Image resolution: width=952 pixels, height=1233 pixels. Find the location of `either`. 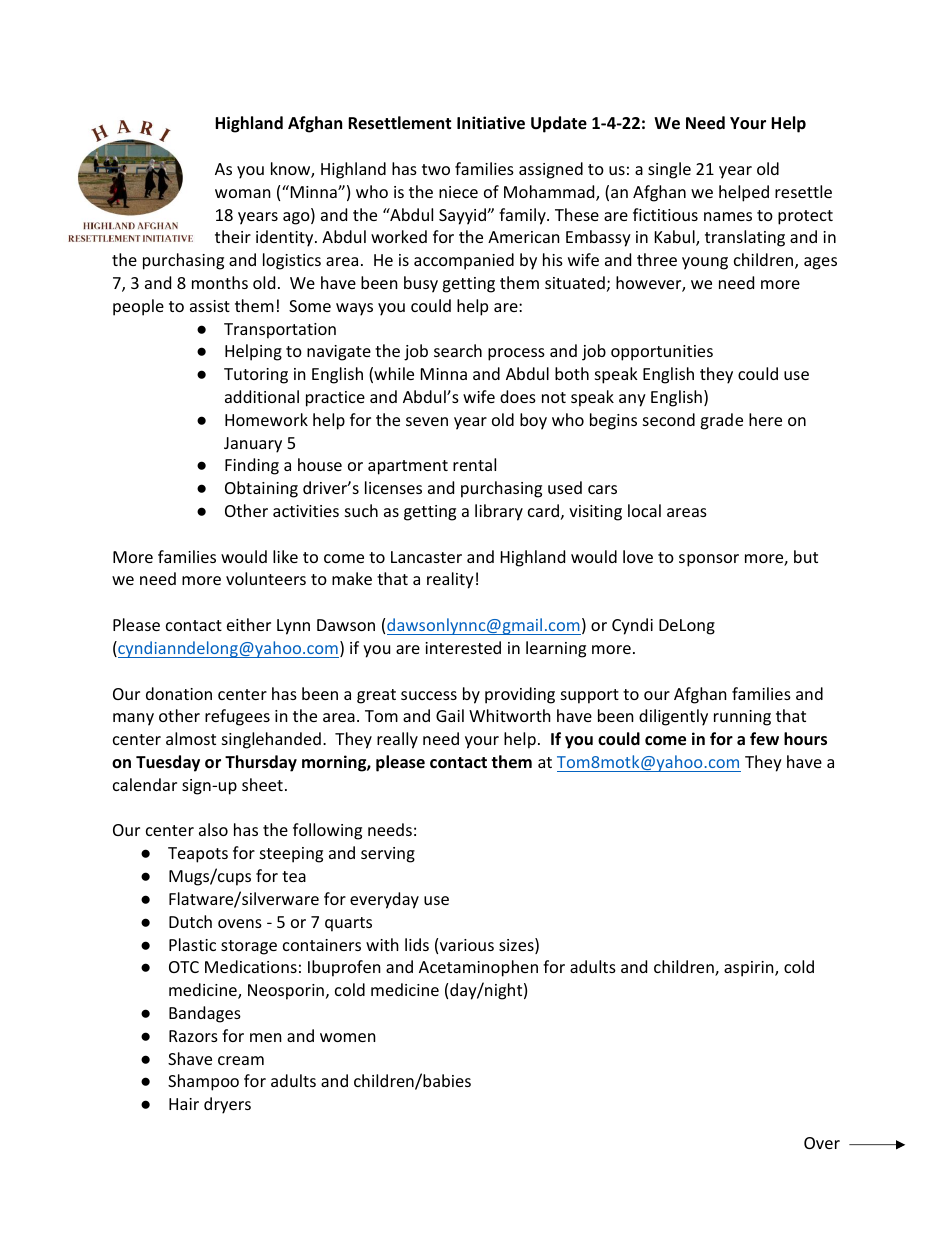

either is located at coordinates (249, 624).
